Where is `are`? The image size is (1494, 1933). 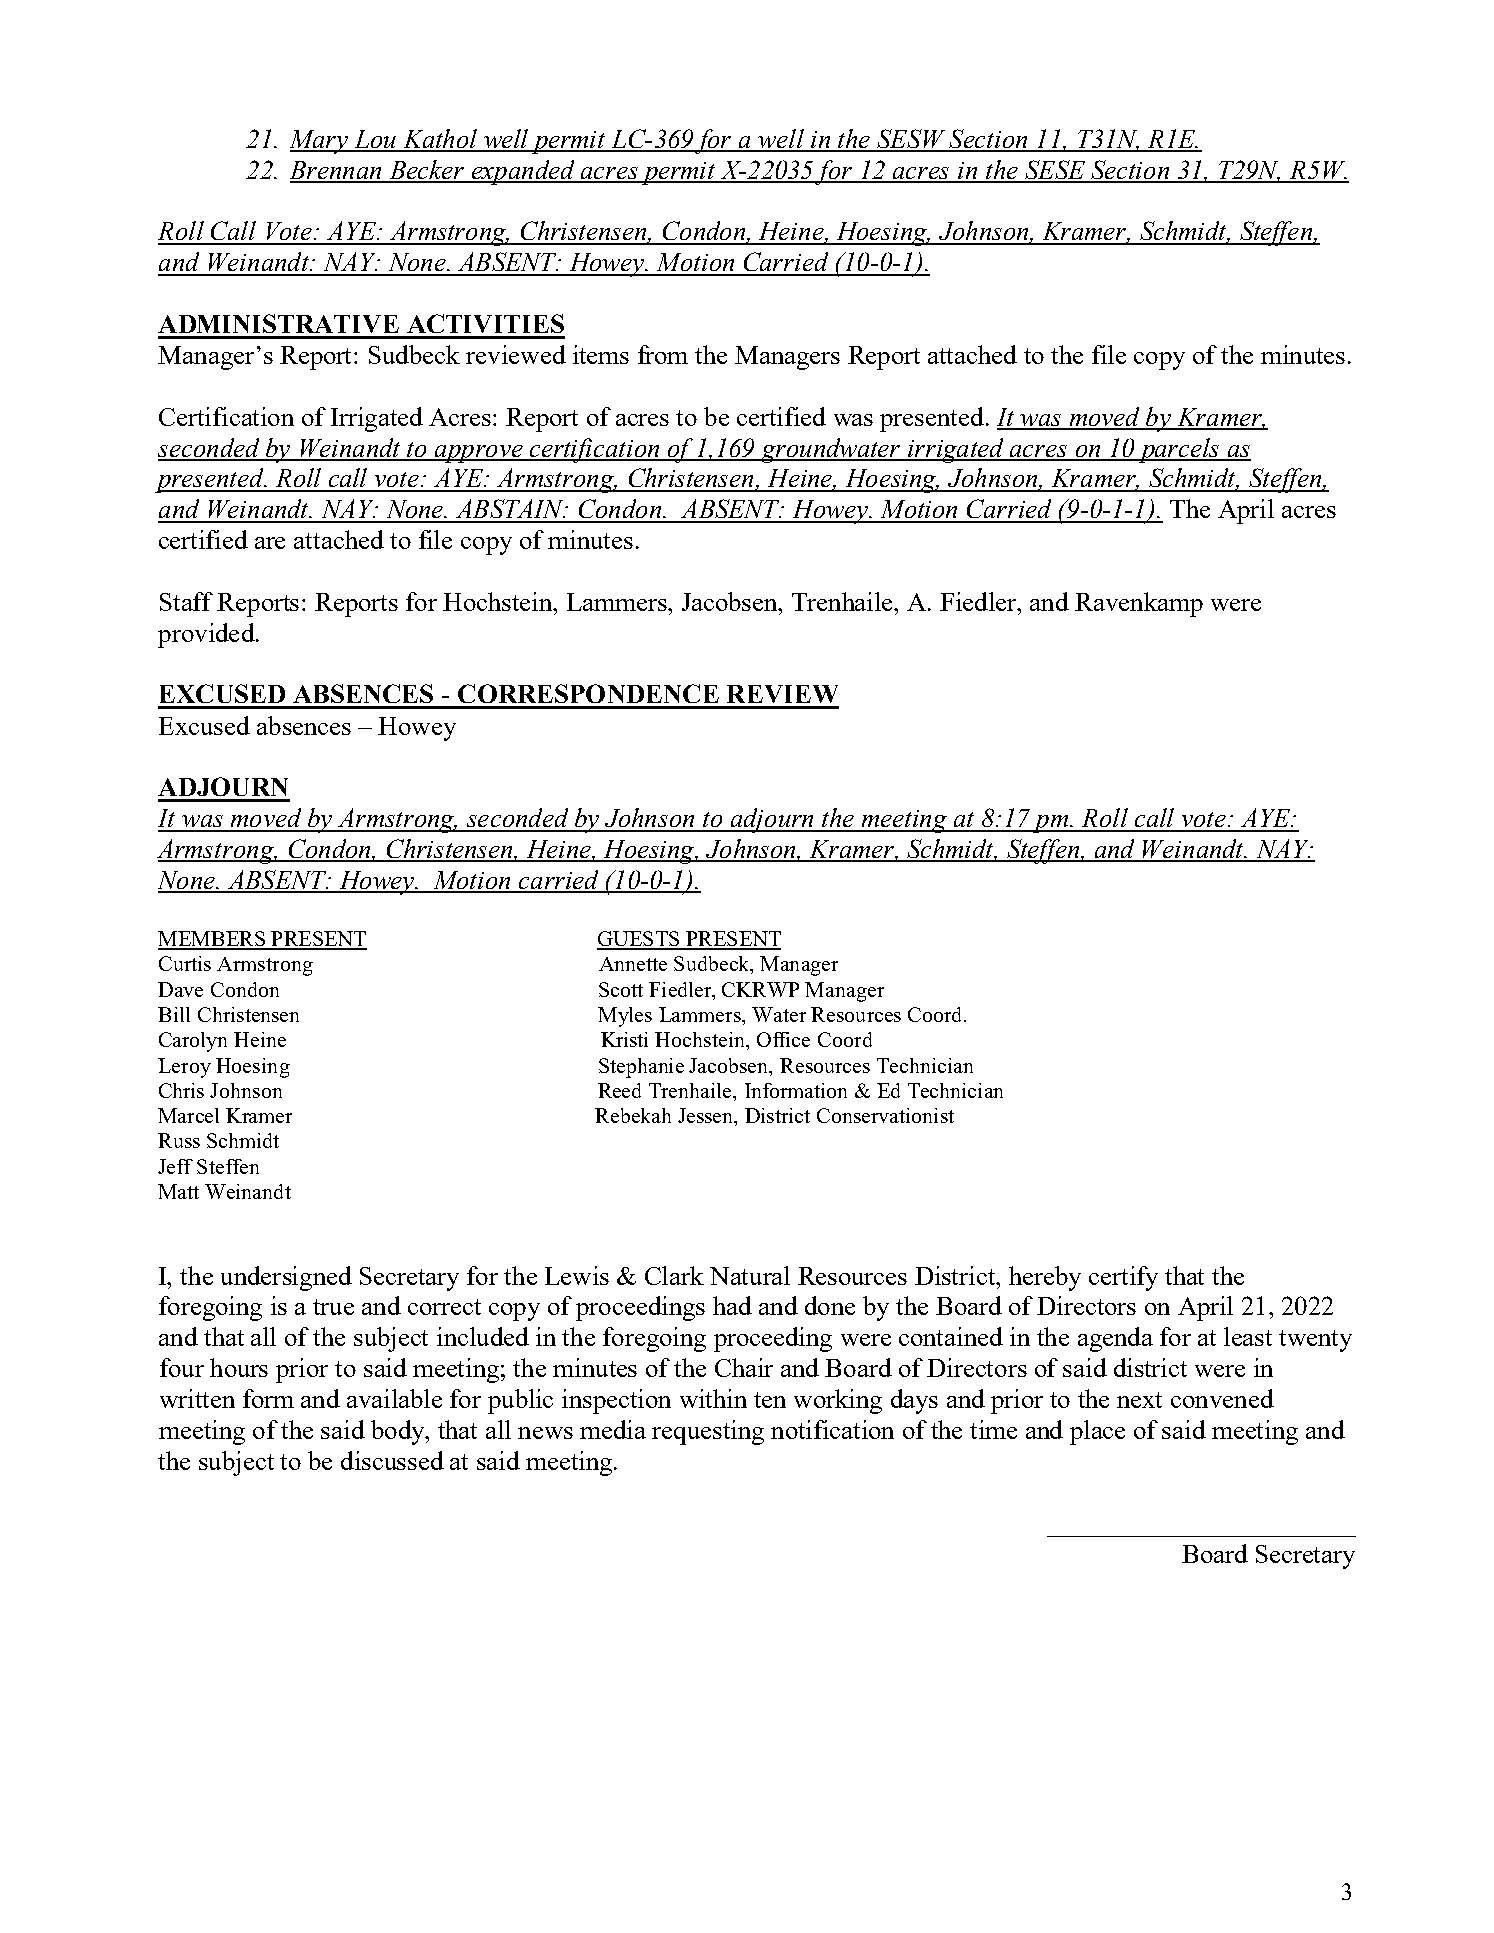
are is located at coordinates (270, 543).
